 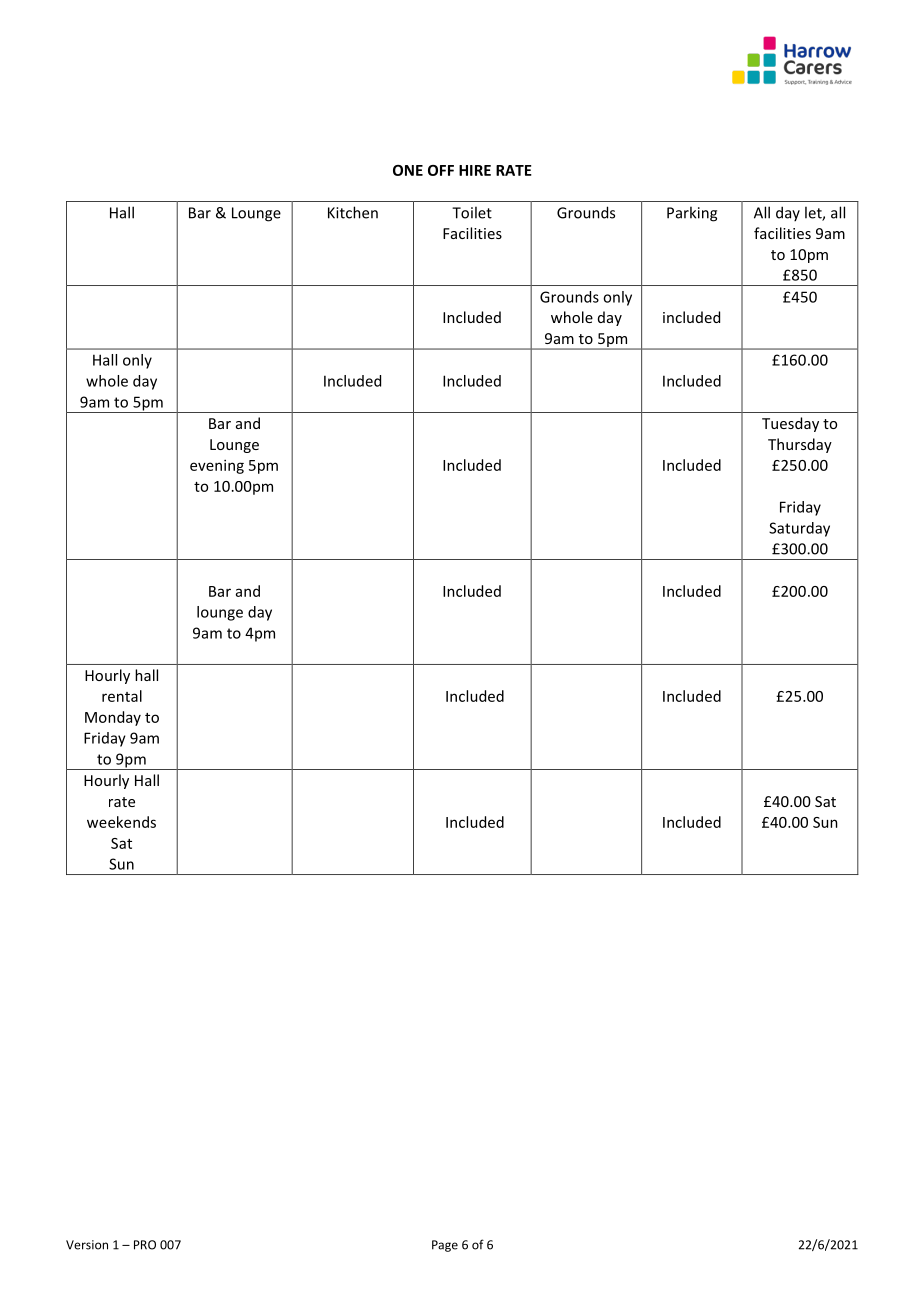 What do you see at coordinates (472, 212) in the page?
I see `Toilet` at bounding box center [472, 212].
